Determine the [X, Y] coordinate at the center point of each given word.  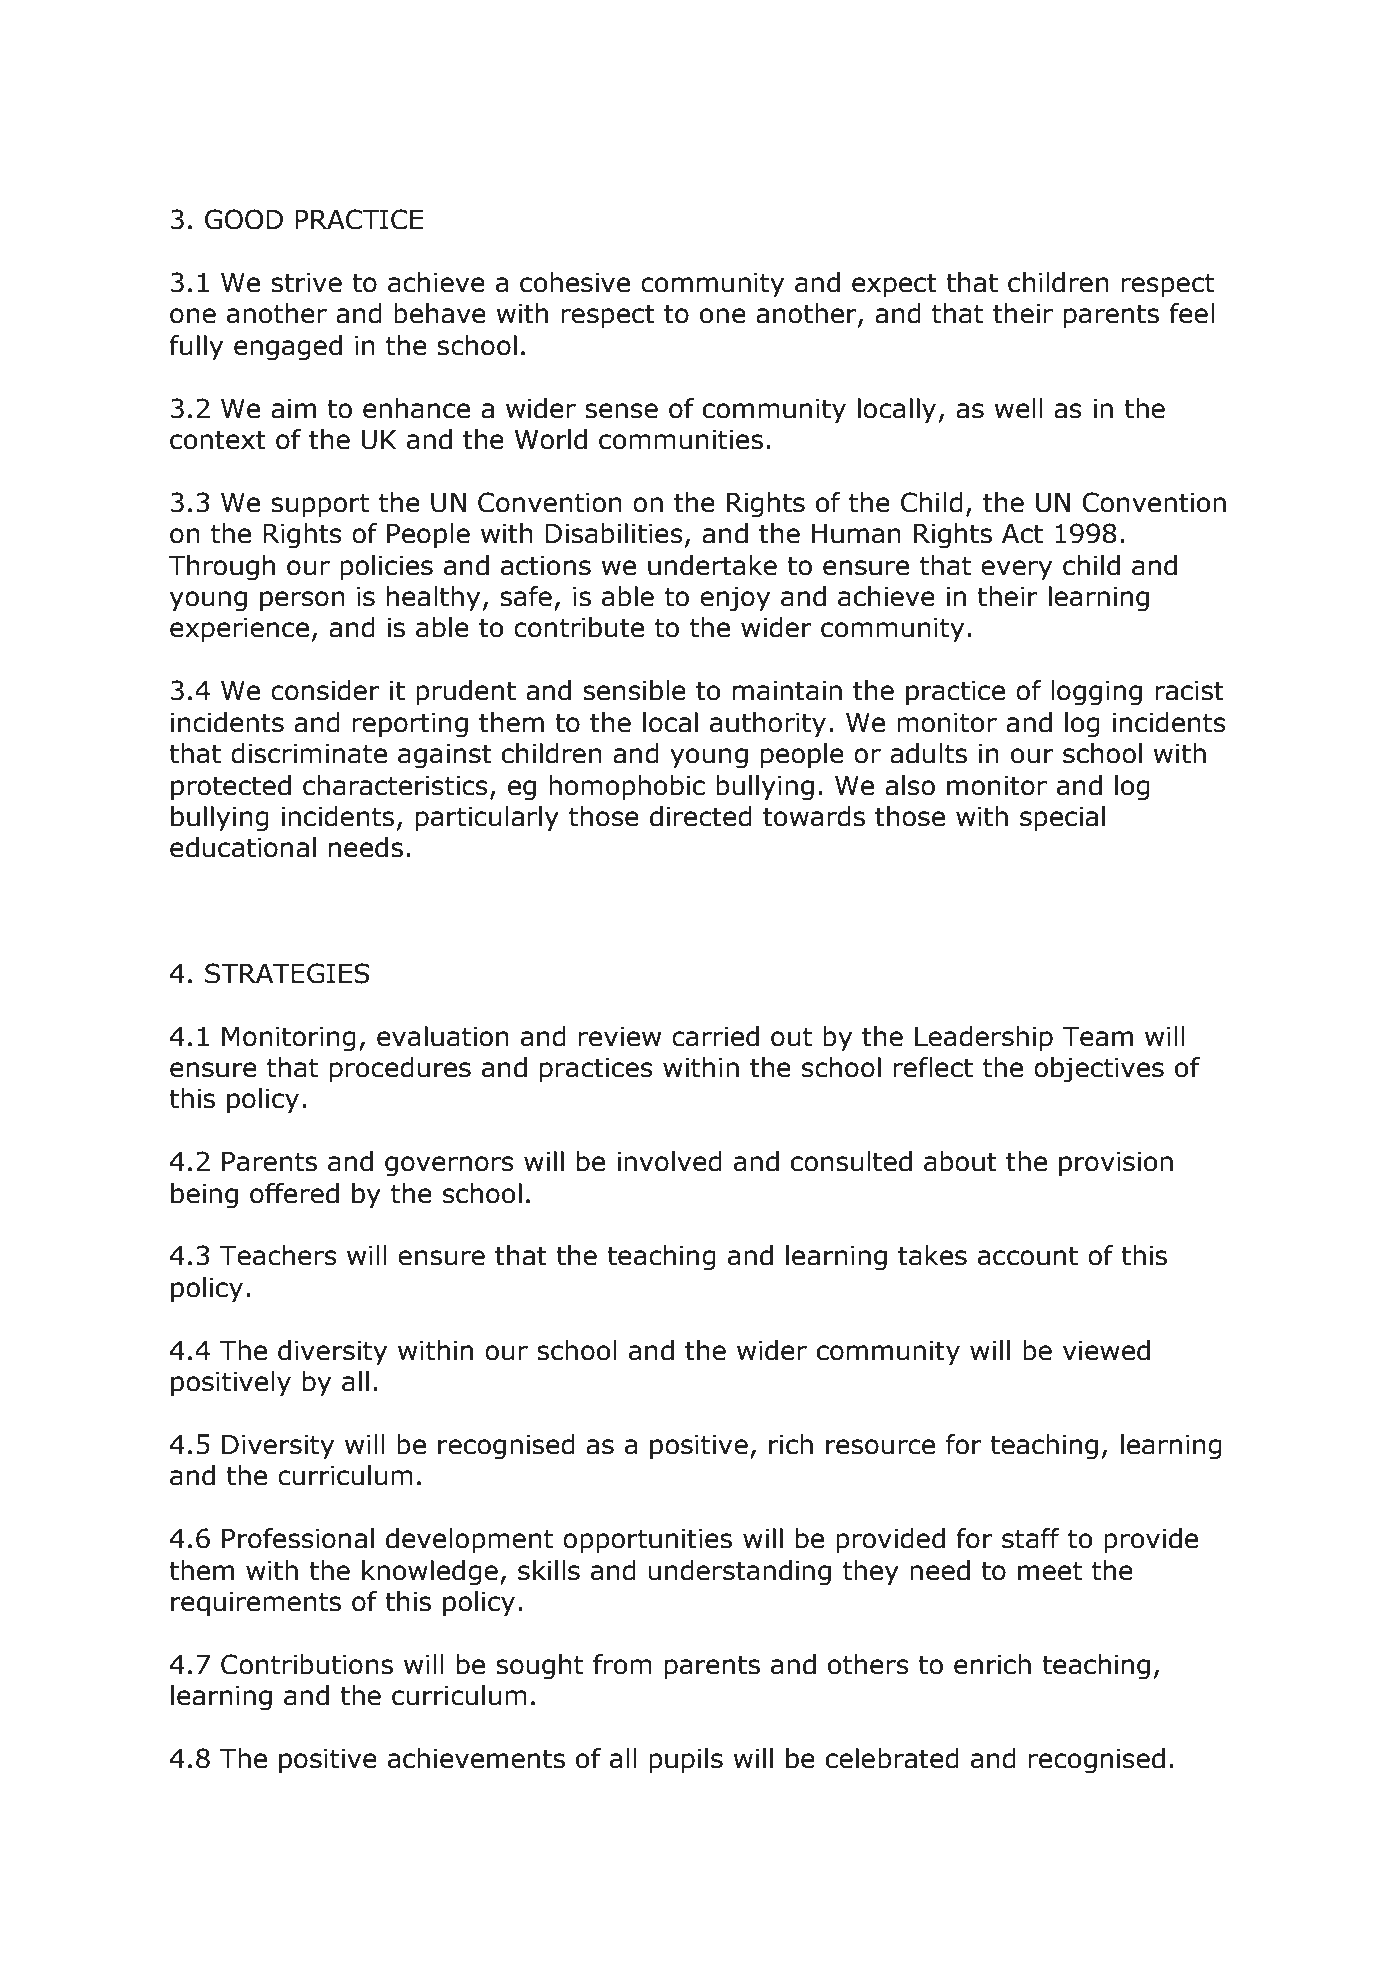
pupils [686, 1761]
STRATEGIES [287, 973]
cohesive [575, 282]
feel [1192, 313]
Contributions [307, 1664]
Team [1098, 1037]
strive [306, 283]
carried [715, 1036]
